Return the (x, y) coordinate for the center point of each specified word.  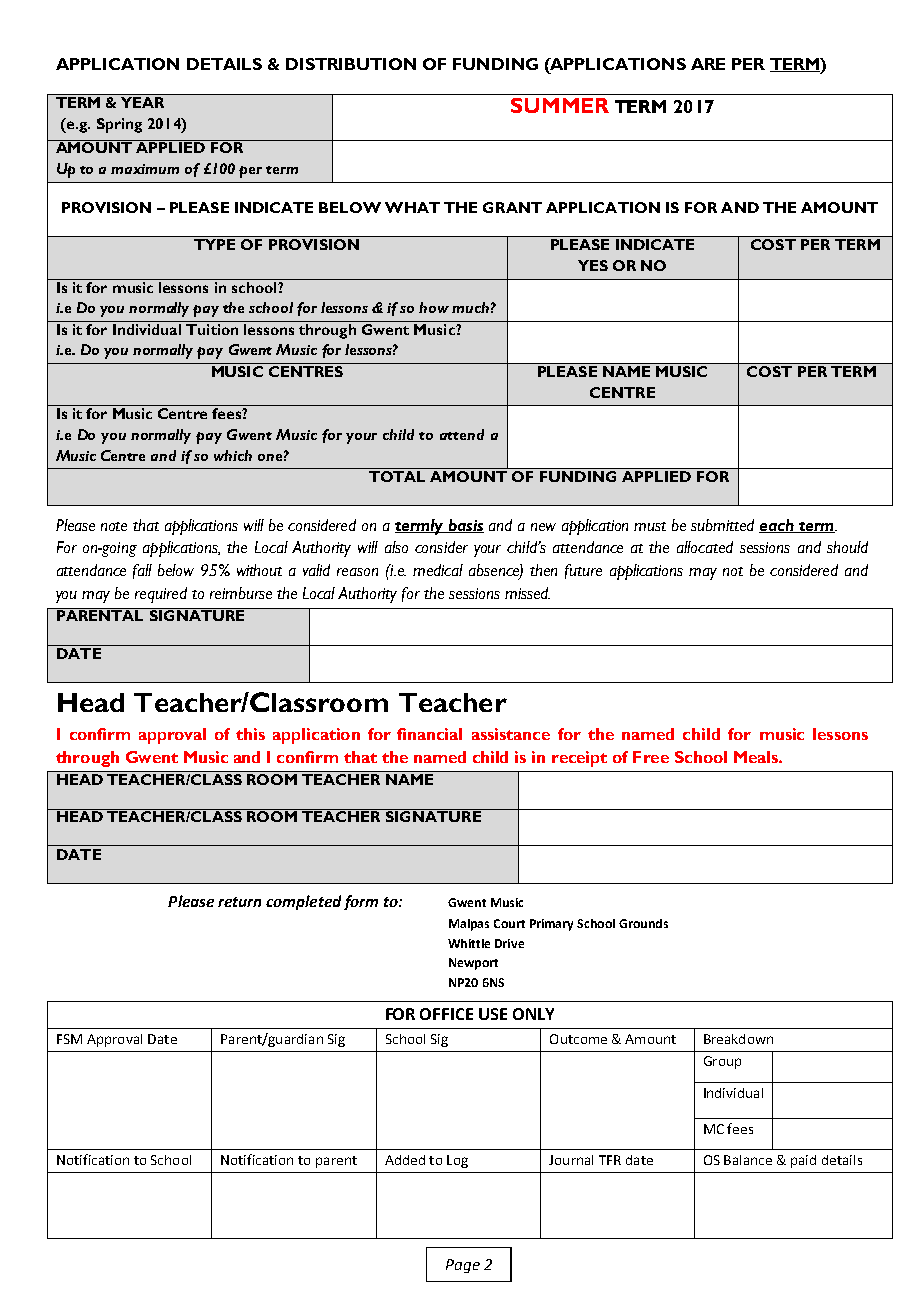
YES (593, 265)
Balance (748, 1160)
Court (509, 923)
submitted (722, 525)
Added (405, 1160)
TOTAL (397, 476)
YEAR (142, 102)
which (233, 455)
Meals (757, 757)
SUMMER (560, 105)
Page (463, 1266)
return (239, 902)
